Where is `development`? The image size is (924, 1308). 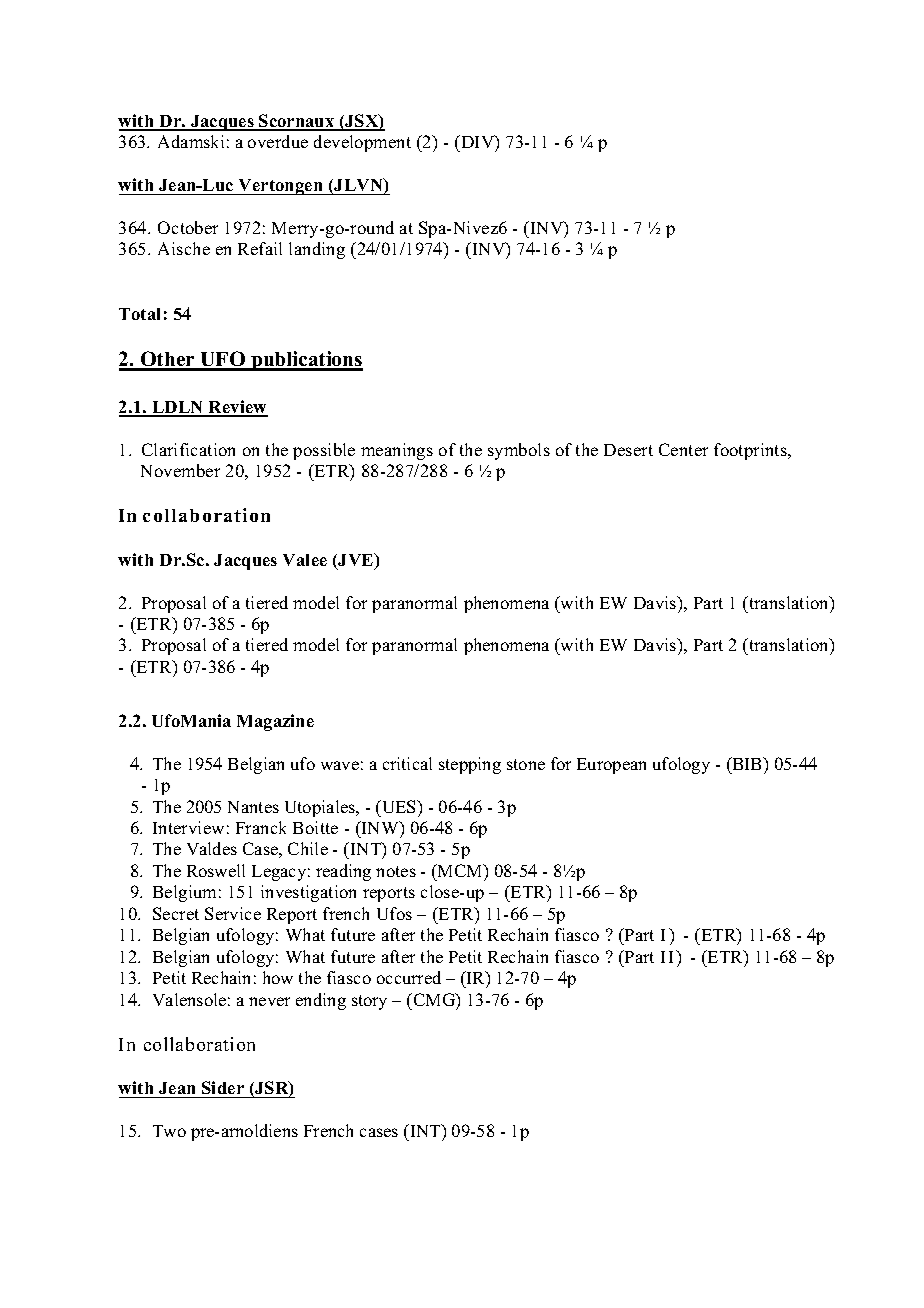 development is located at coordinates (362, 143).
